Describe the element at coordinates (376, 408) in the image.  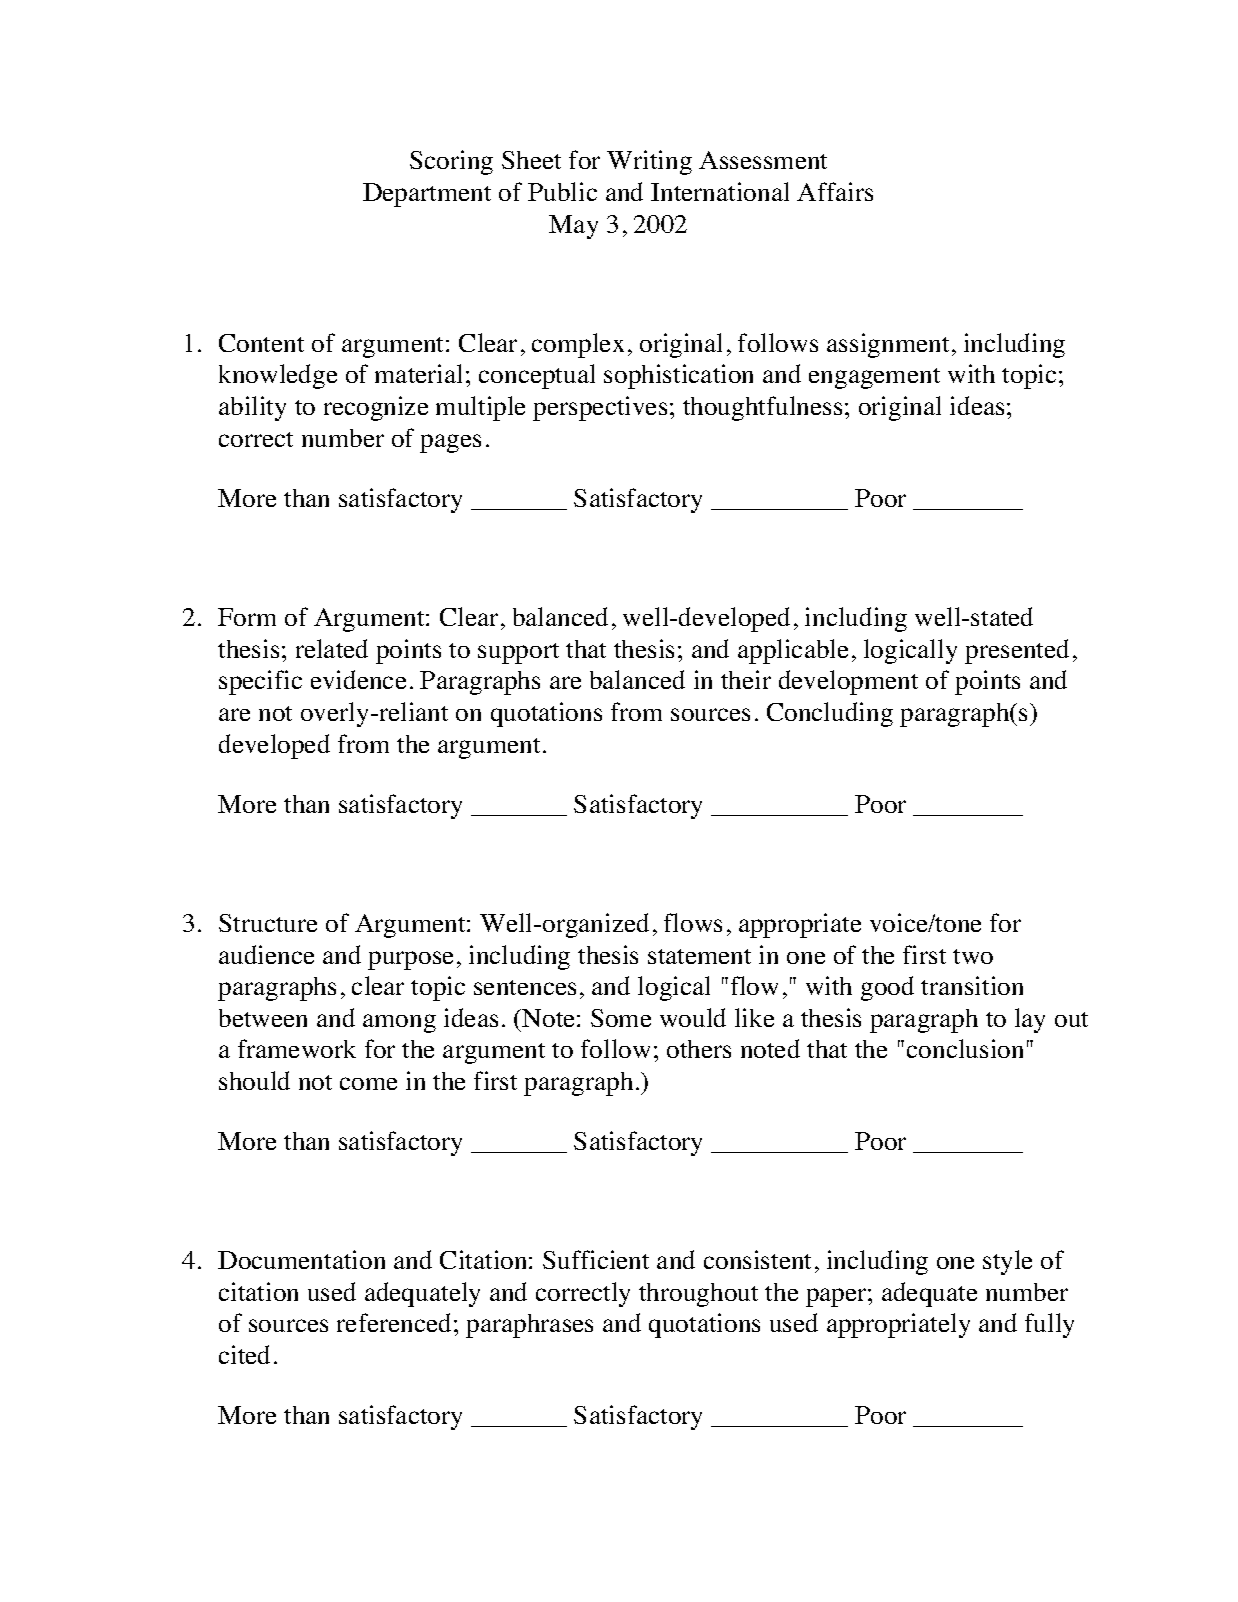
I see `recognize` at that location.
